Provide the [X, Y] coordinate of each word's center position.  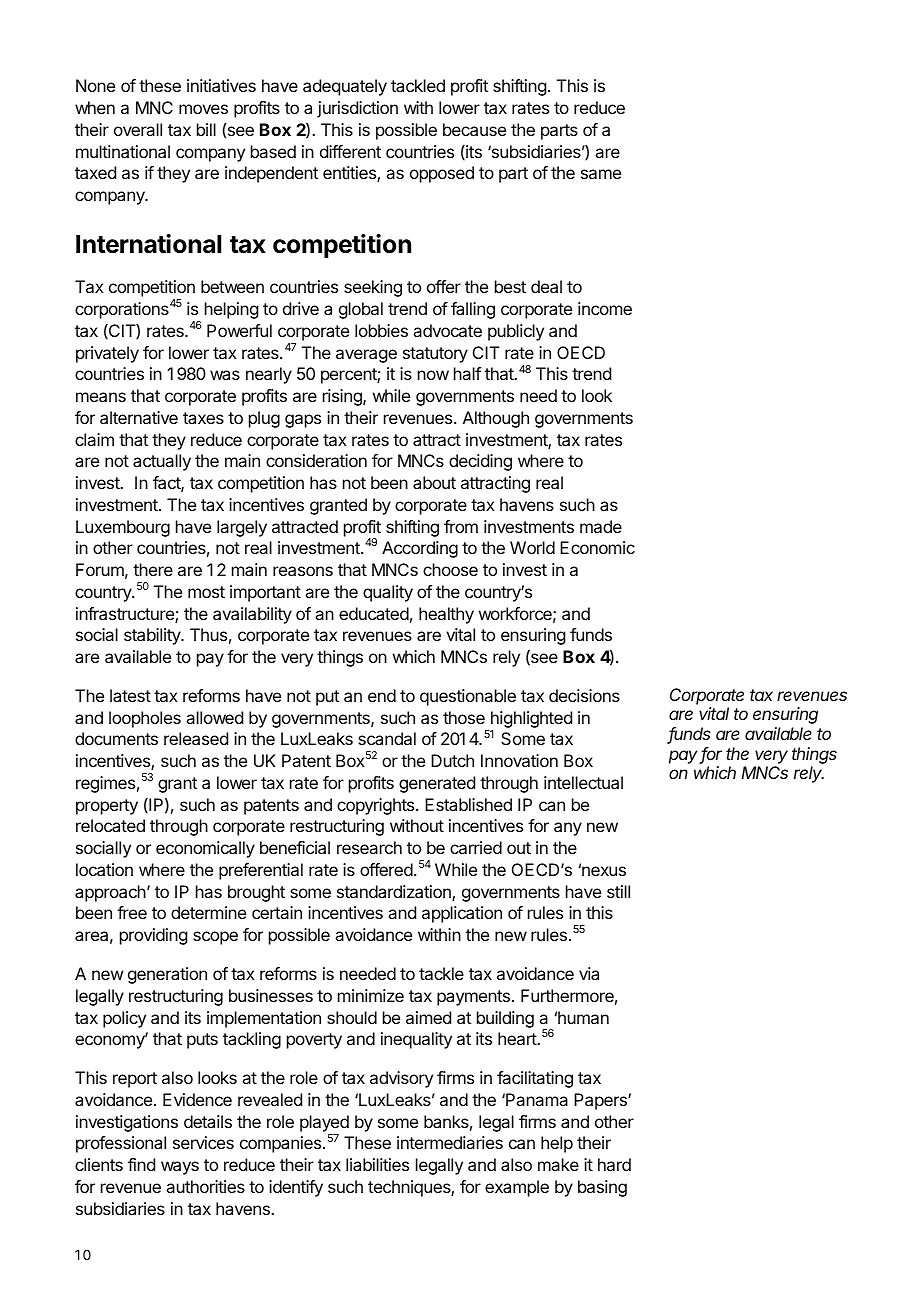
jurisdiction [357, 109]
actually [162, 462]
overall [138, 129]
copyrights [377, 806]
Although [496, 419]
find [141, 1164]
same [601, 174]
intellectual [583, 782]
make [558, 1164]
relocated [110, 825]
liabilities [377, 1164]
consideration [316, 460]
